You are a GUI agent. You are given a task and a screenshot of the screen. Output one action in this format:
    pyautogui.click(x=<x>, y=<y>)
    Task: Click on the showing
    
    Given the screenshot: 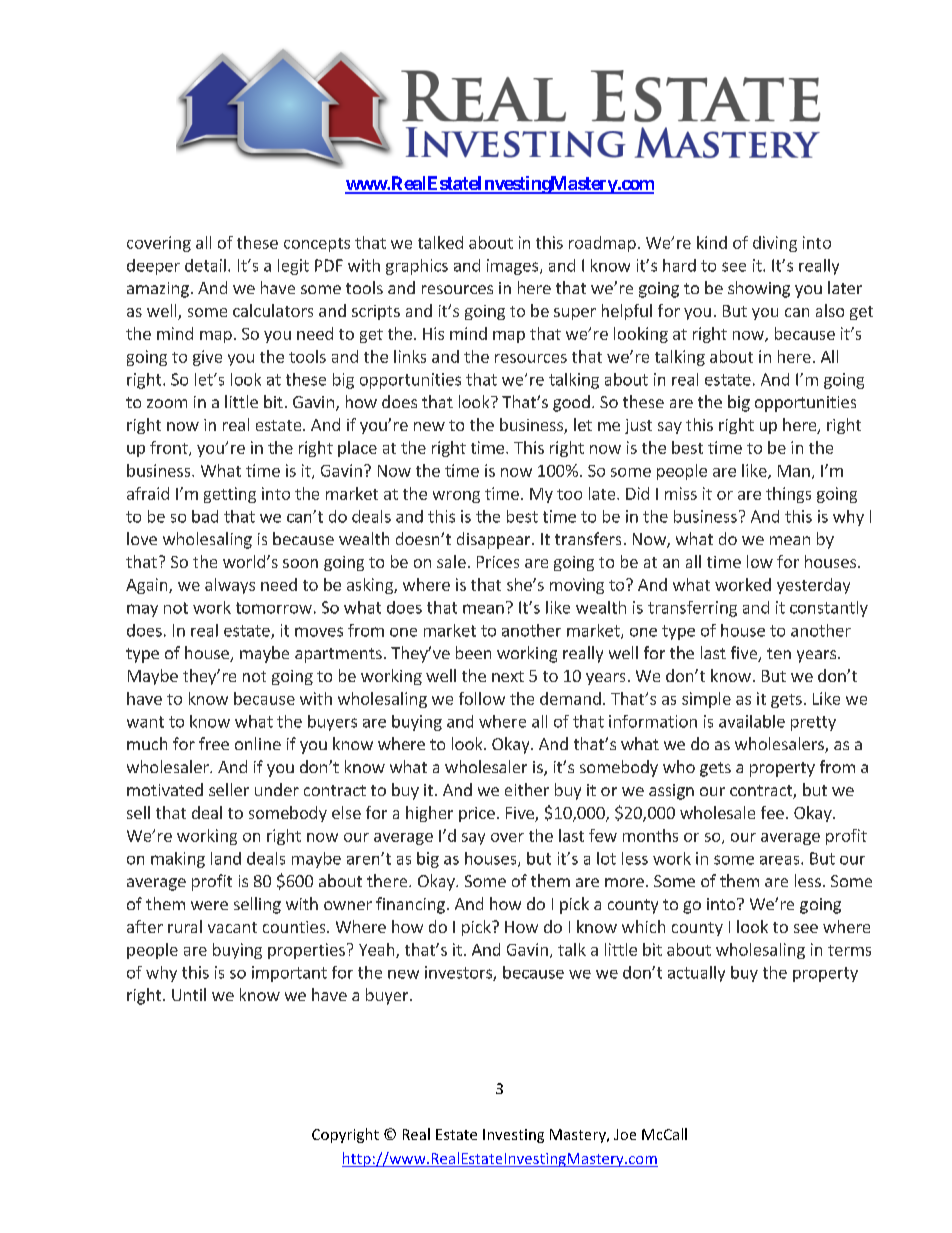 What is the action you would take?
    pyautogui.click(x=759, y=289)
